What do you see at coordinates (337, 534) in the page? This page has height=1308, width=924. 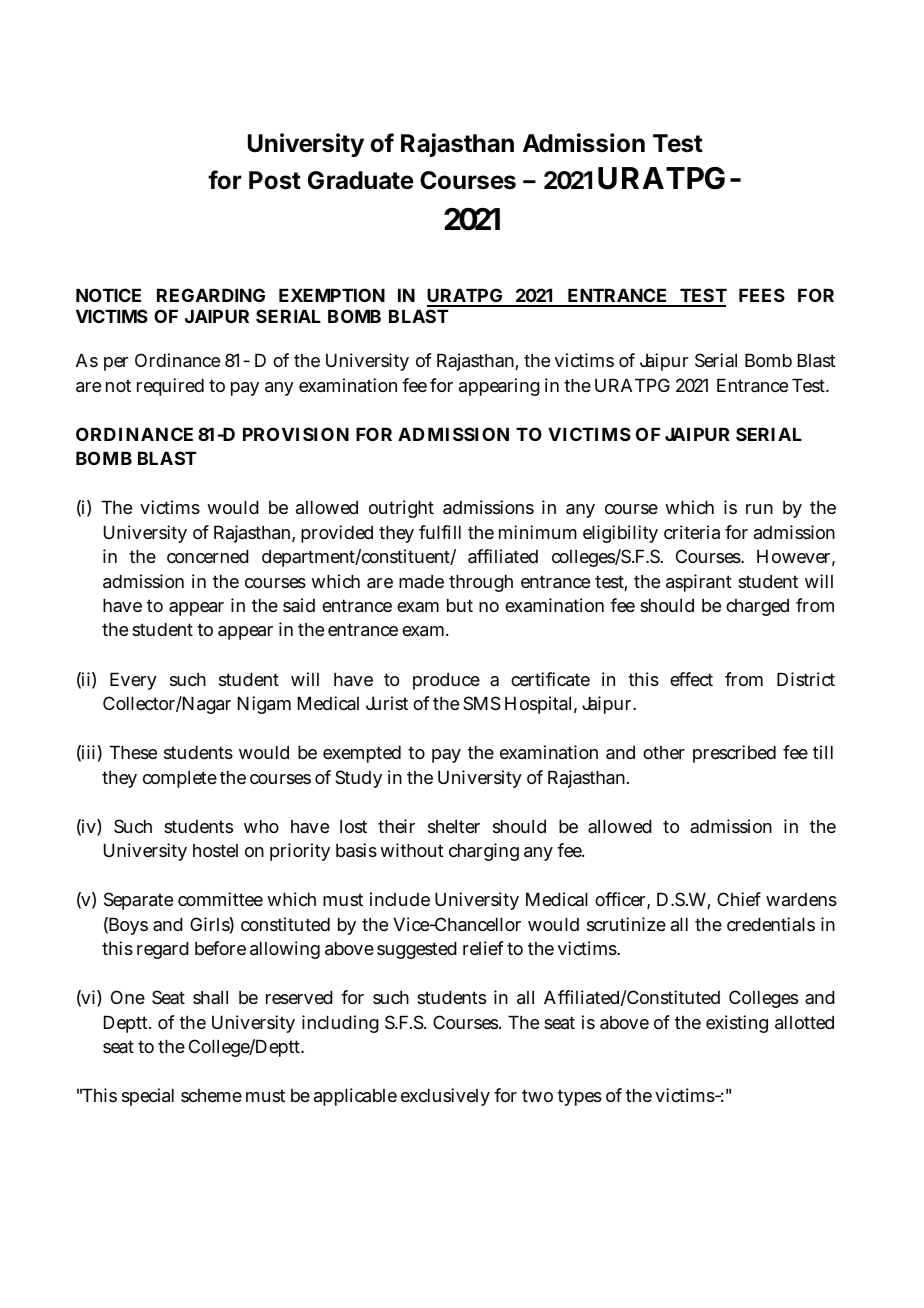 I see `provided` at bounding box center [337, 534].
